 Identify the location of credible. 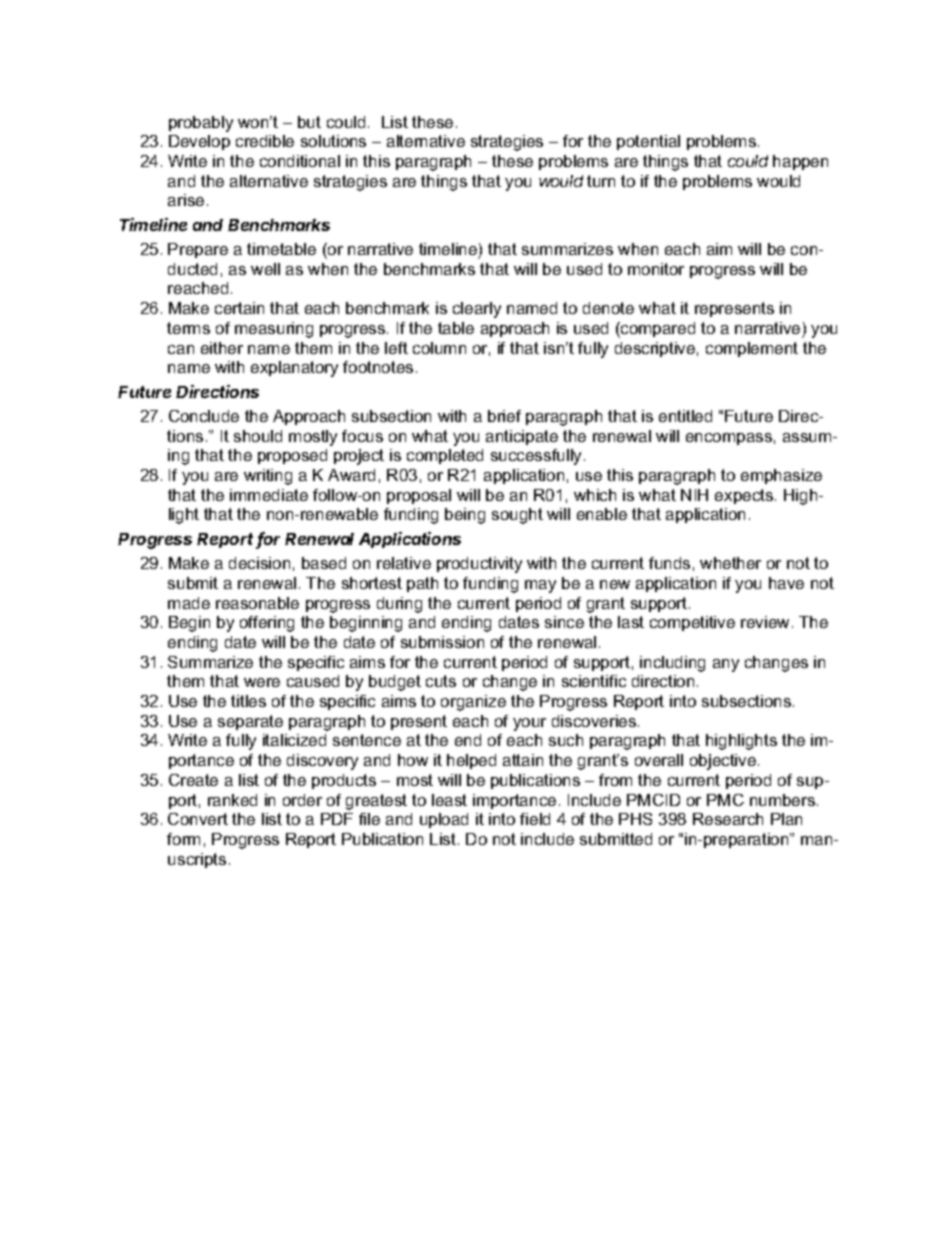
(265, 141).
